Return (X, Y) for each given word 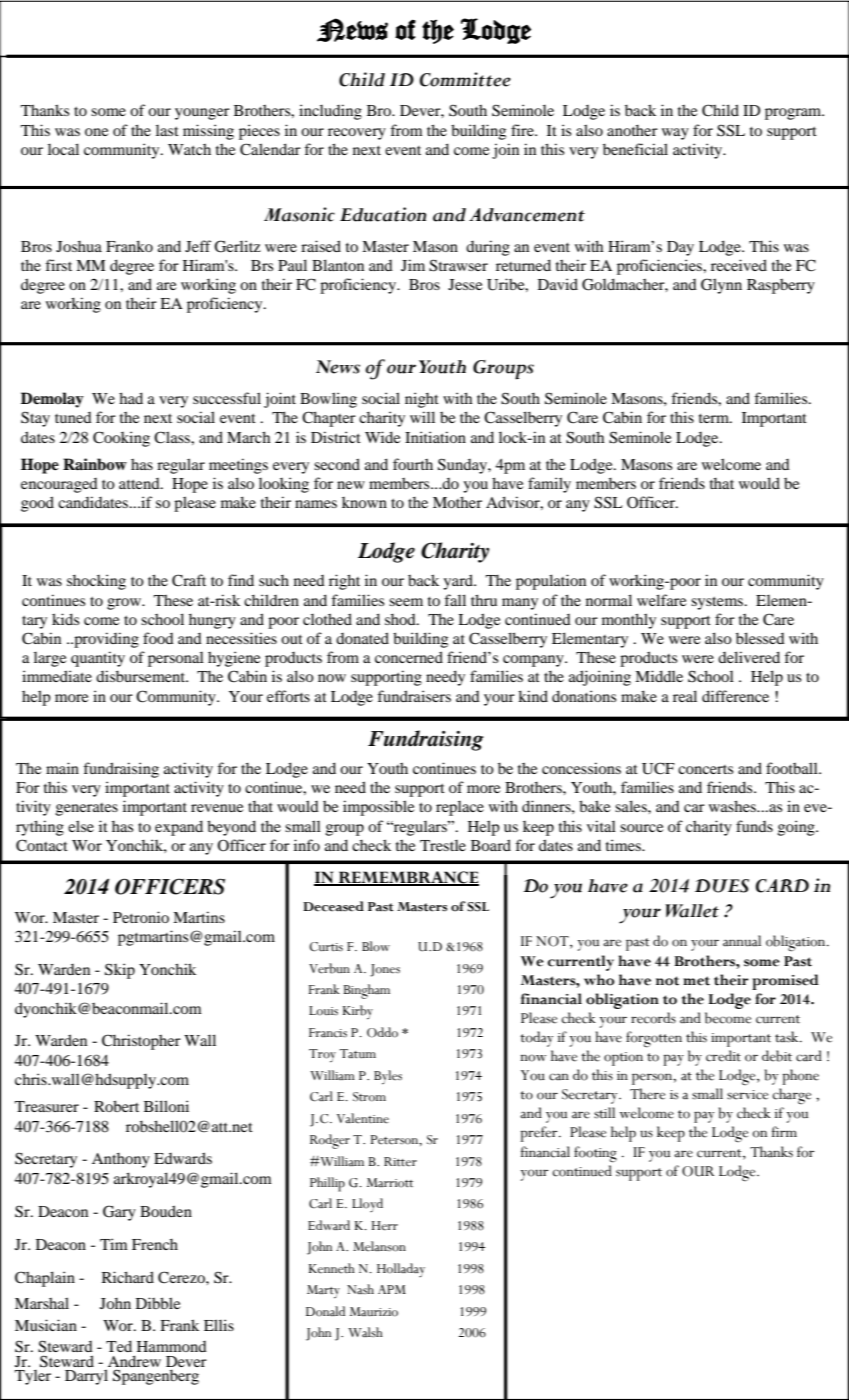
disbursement (142, 676)
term (715, 418)
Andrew (134, 1361)
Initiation (435, 437)
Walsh (365, 1332)
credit (723, 1056)
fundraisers (414, 696)
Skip (120, 971)
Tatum (358, 1053)
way (675, 134)
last (167, 130)
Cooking (121, 439)
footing (595, 1154)
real (685, 696)
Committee (465, 79)
